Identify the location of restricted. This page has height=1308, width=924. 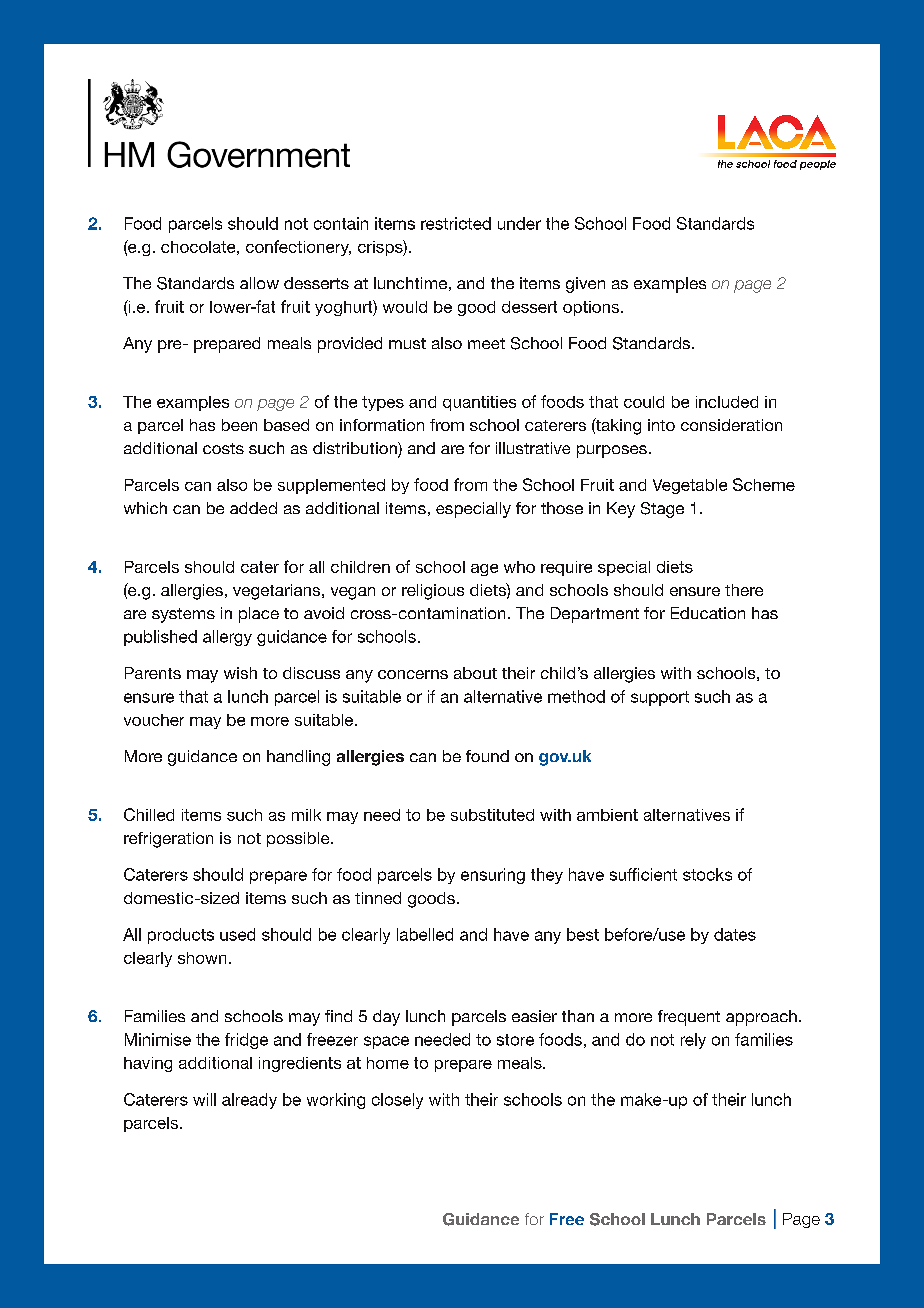
(456, 223).
